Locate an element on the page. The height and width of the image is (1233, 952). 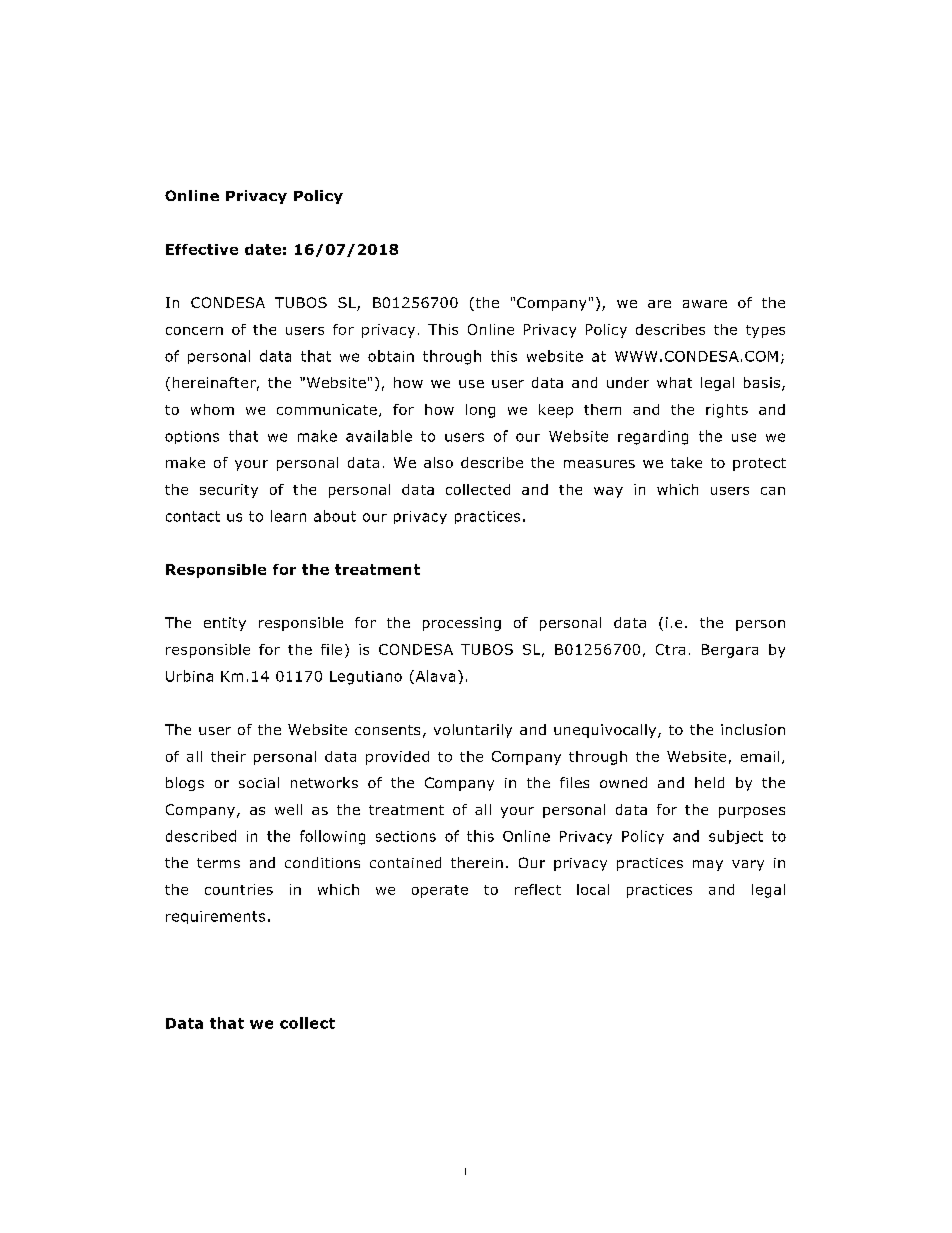
aware is located at coordinates (705, 304).
